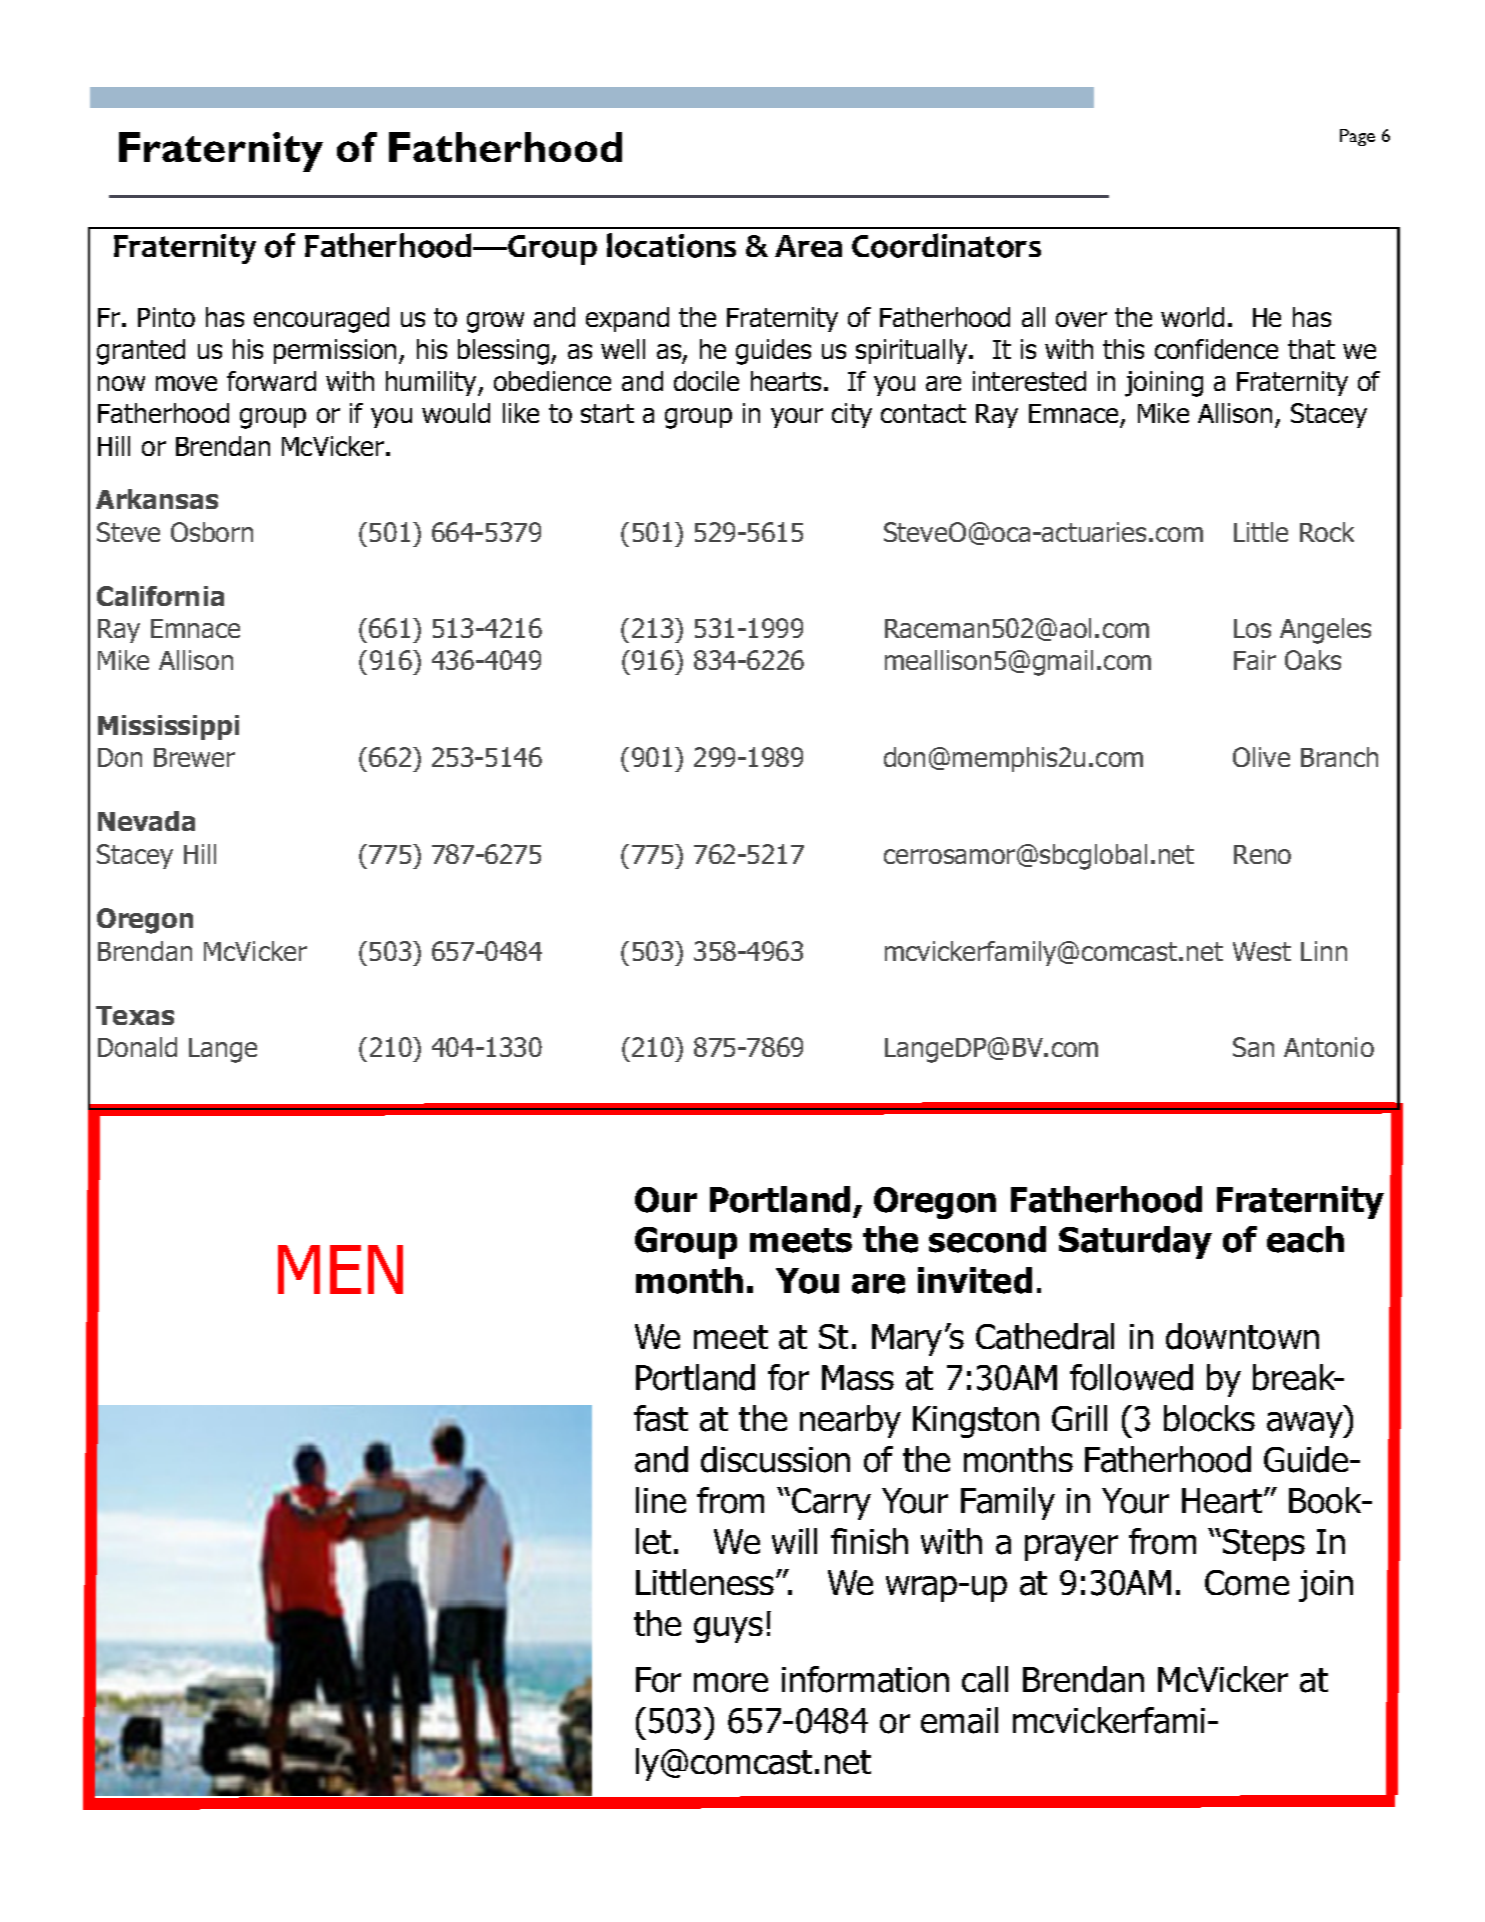 This page has height=1922, width=1485. Describe the element at coordinates (1252, 628) in the page. I see `Los` at that location.
